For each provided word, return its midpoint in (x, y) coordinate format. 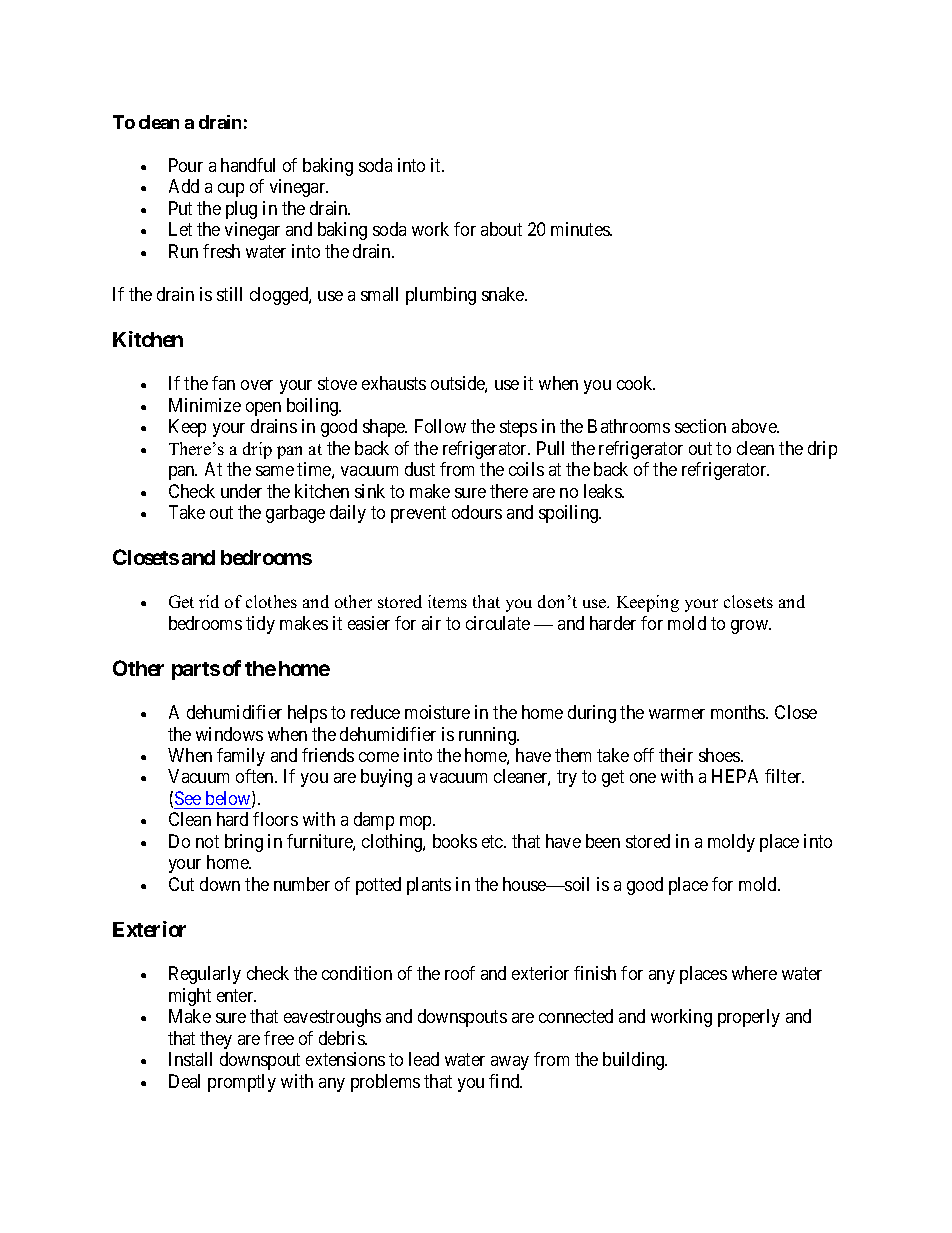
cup (231, 190)
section (700, 426)
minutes (581, 229)
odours (477, 512)
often (256, 776)
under (241, 491)
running (488, 736)
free (279, 1038)
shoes (720, 755)
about (501, 229)
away (510, 1063)
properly (749, 1018)
